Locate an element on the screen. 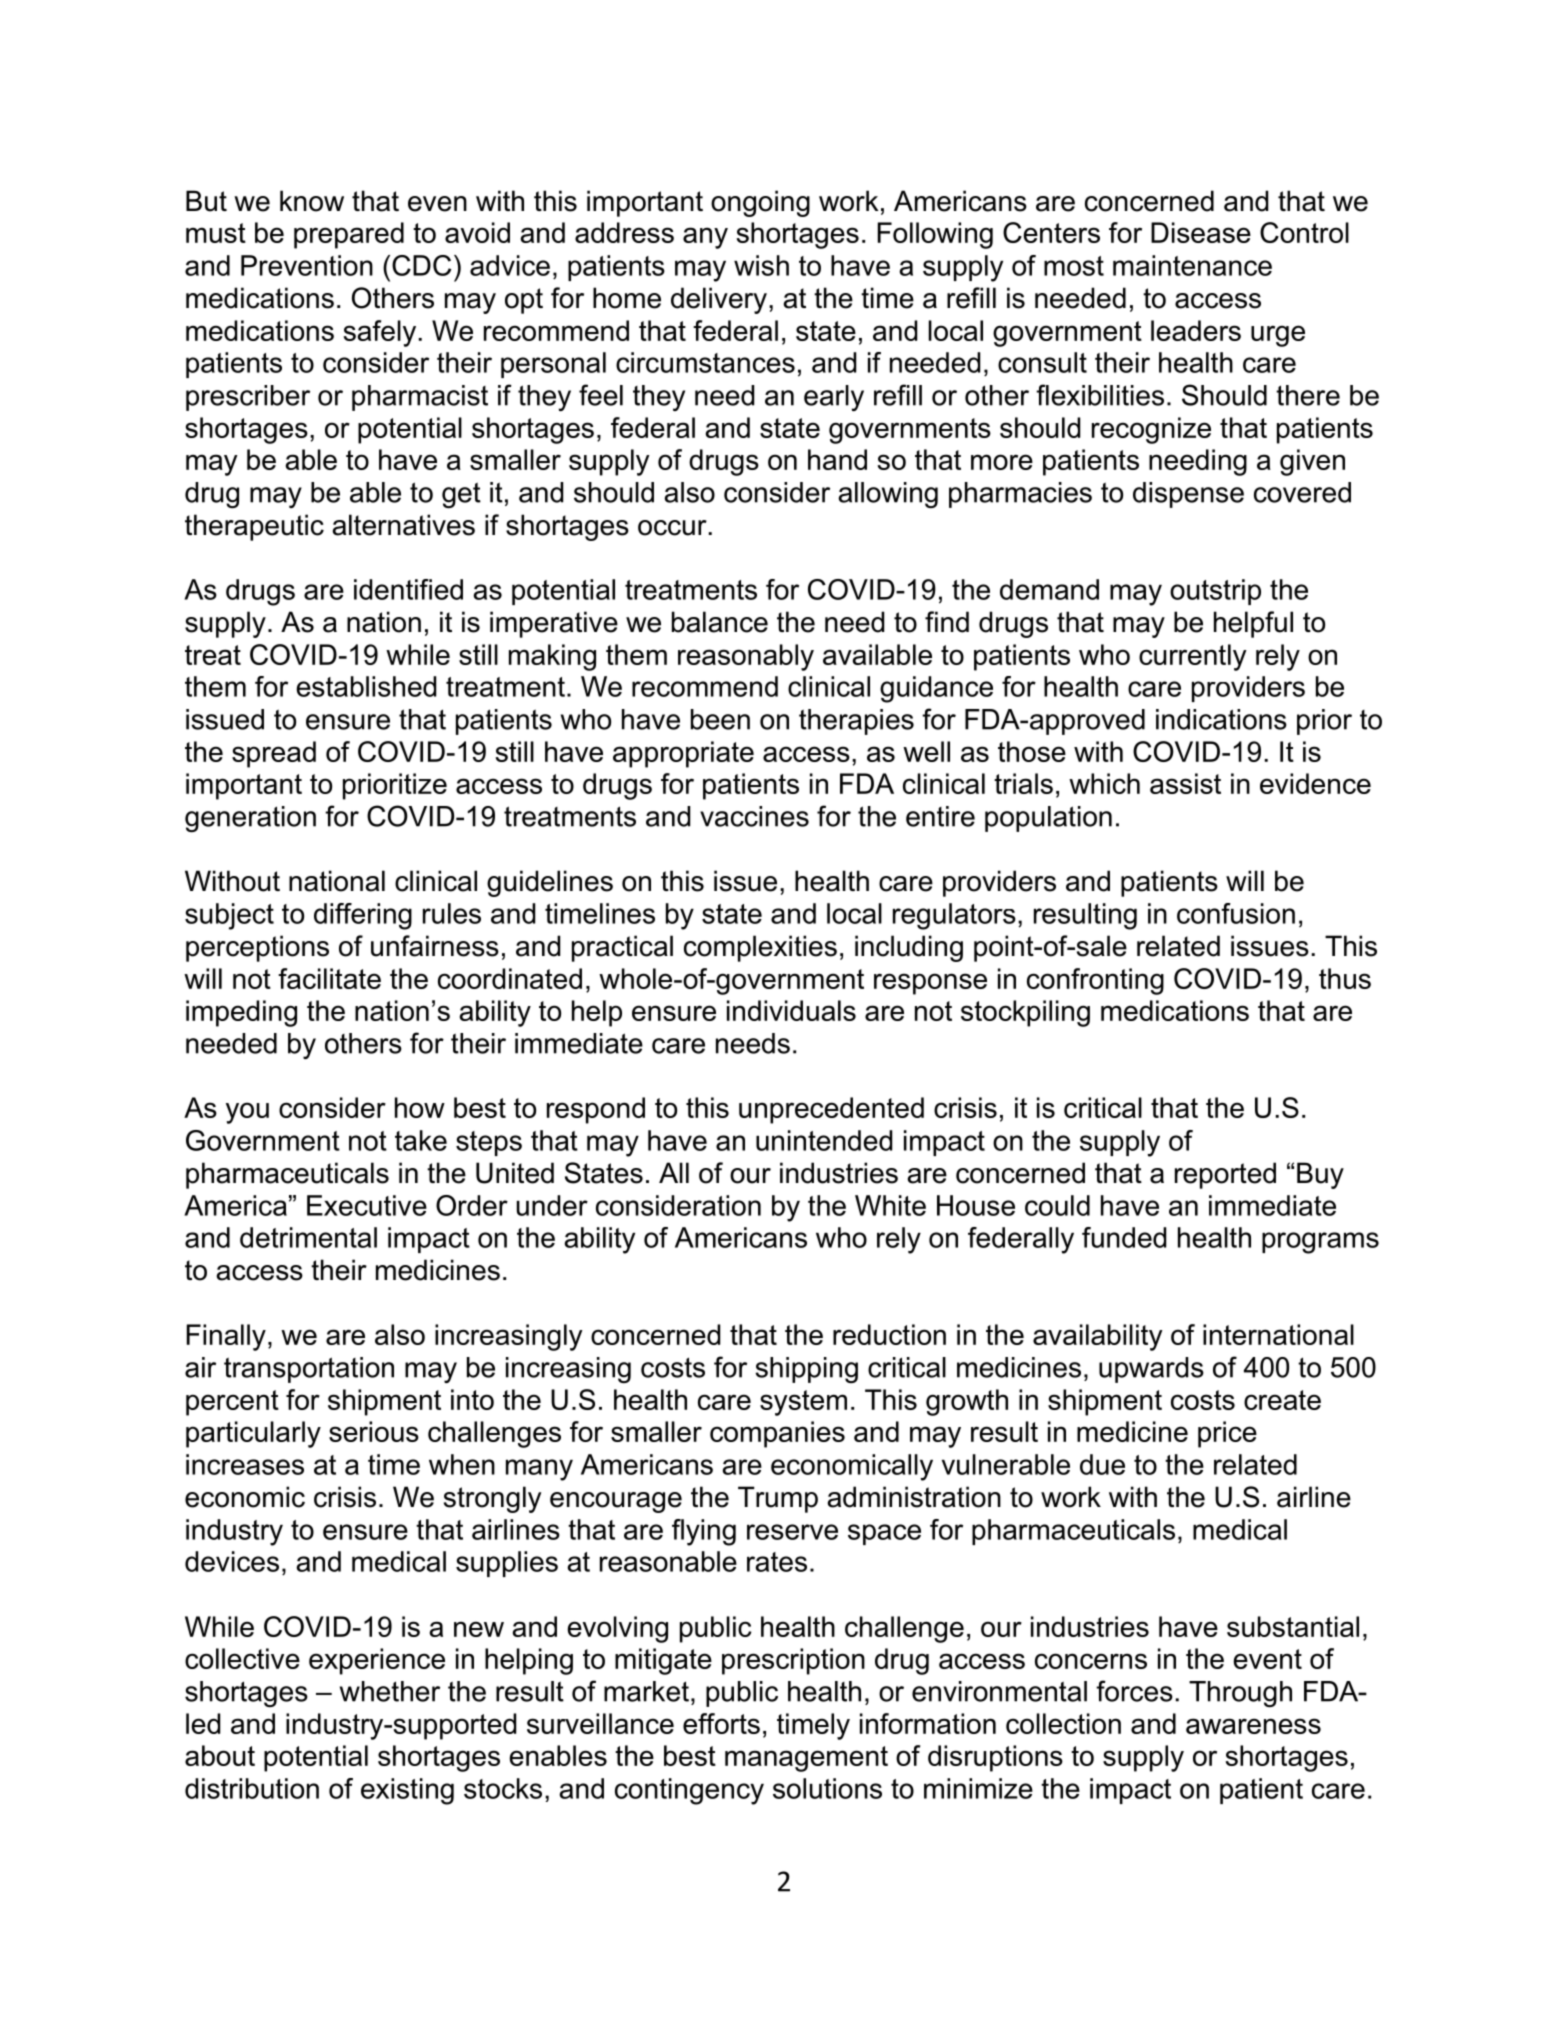 This screenshot has width=1568, height=2029. Disease is located at coordinates (1201, 232).
